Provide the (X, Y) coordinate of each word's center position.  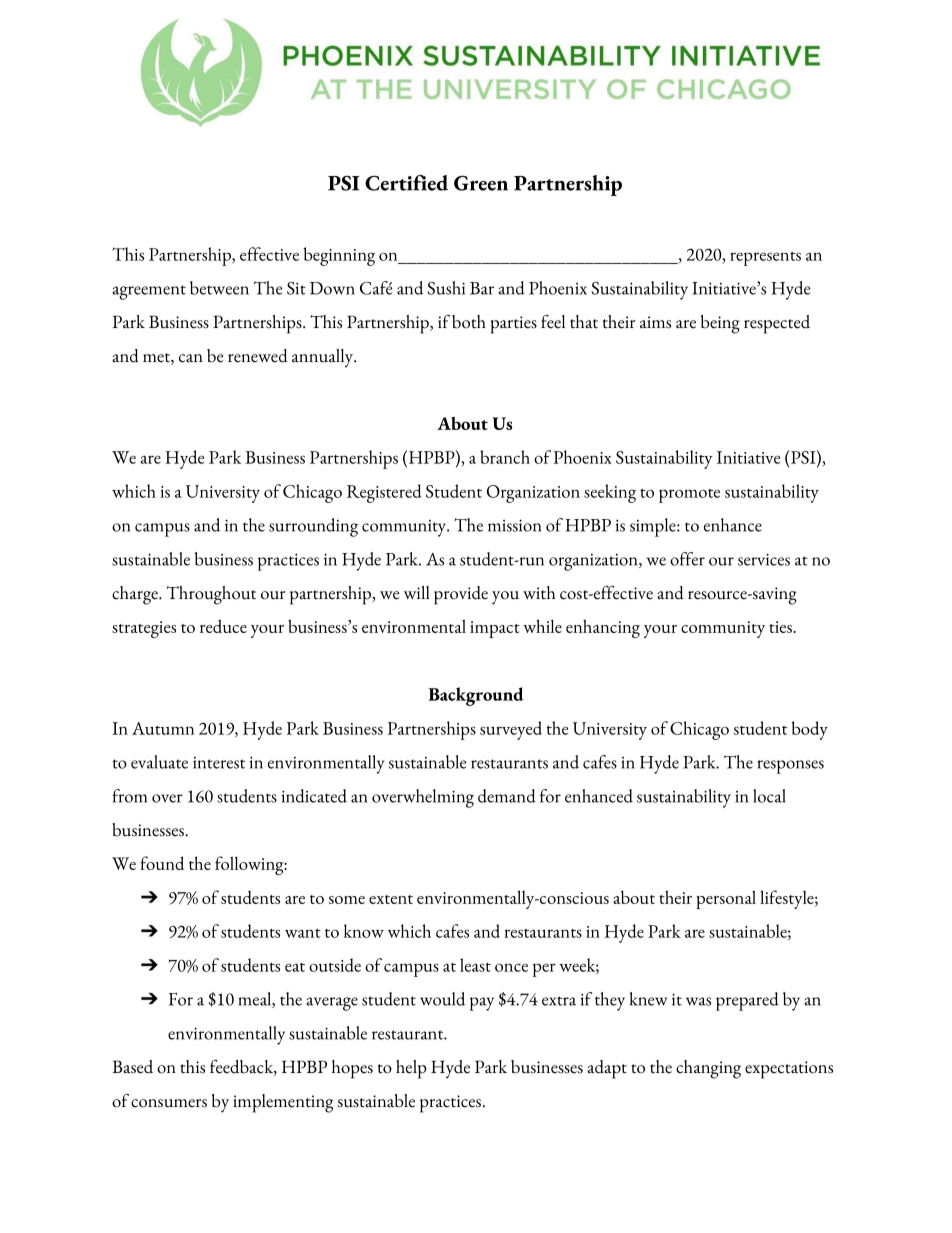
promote (689, 496)
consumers (169, 1103)
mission (514, 525)
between (219, 288)
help (411, 1069)
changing (708, 1069)
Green (481, 183)
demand (507, 796)
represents (765, 259)
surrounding (313, 527)
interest (219, 763)
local (769, 796)
